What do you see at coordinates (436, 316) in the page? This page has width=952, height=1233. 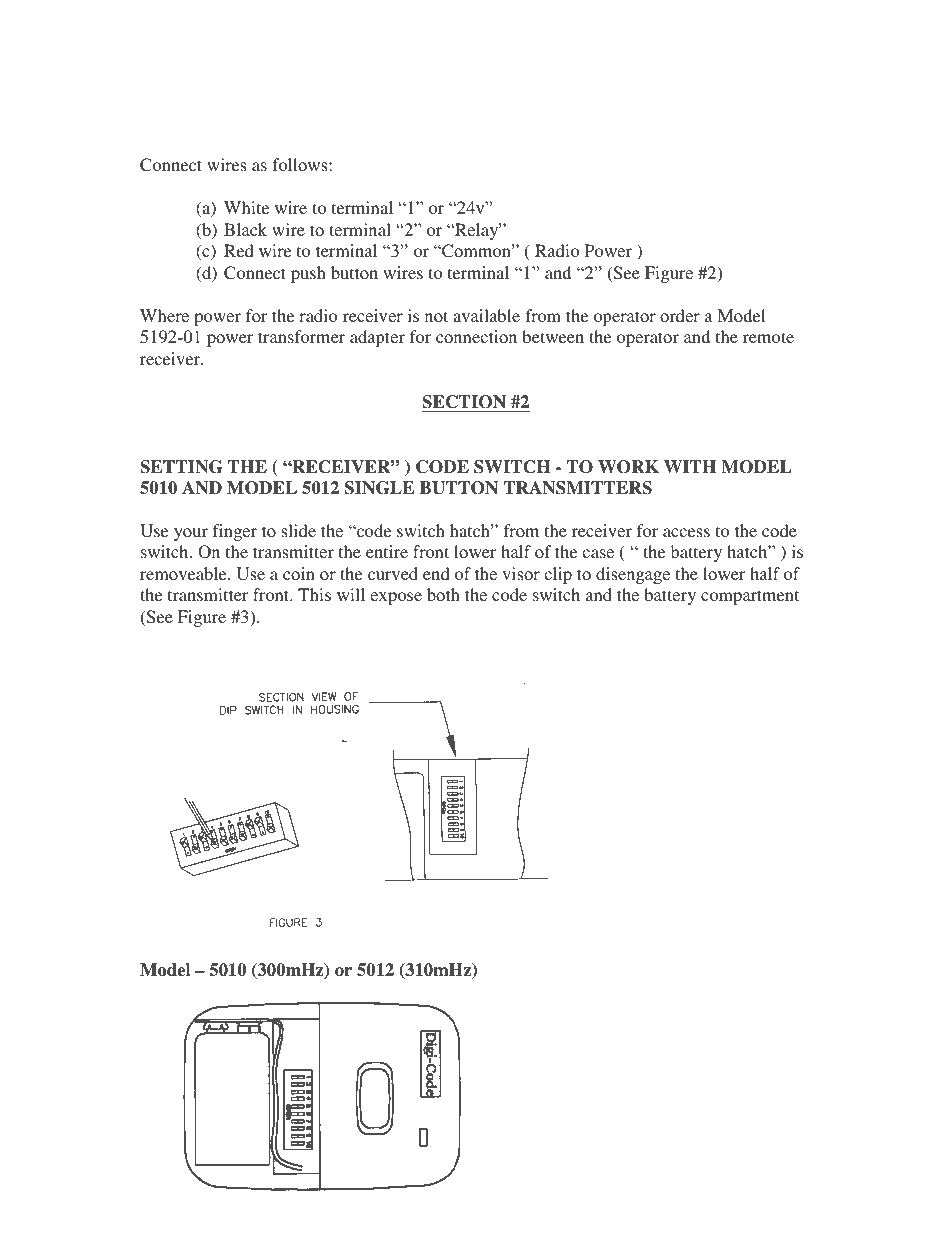 I see `not` at bounding box center [436, 316].
